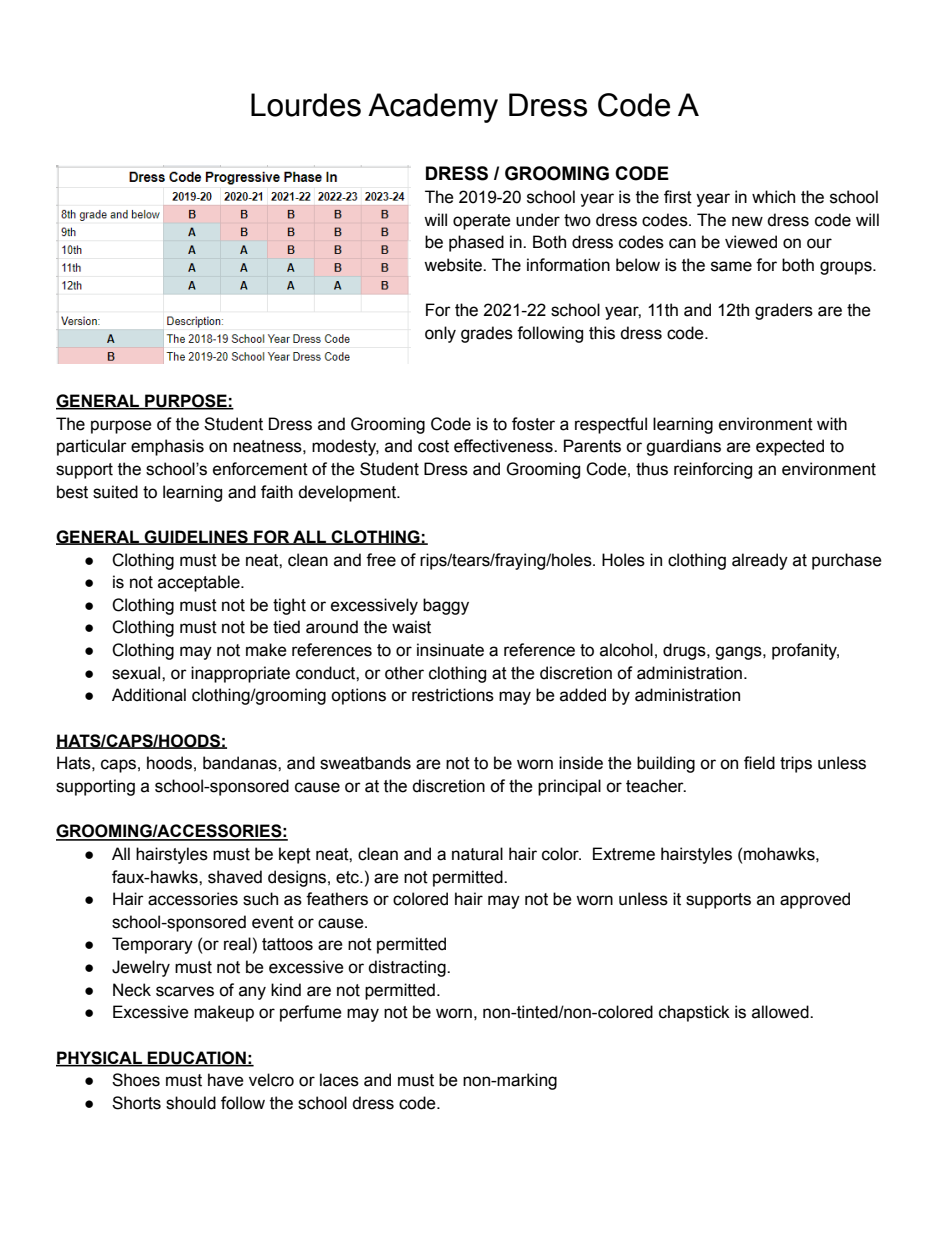  Describe the element at coordinates (453, 695) in the screenshot. I see `restrictions` at that location.
